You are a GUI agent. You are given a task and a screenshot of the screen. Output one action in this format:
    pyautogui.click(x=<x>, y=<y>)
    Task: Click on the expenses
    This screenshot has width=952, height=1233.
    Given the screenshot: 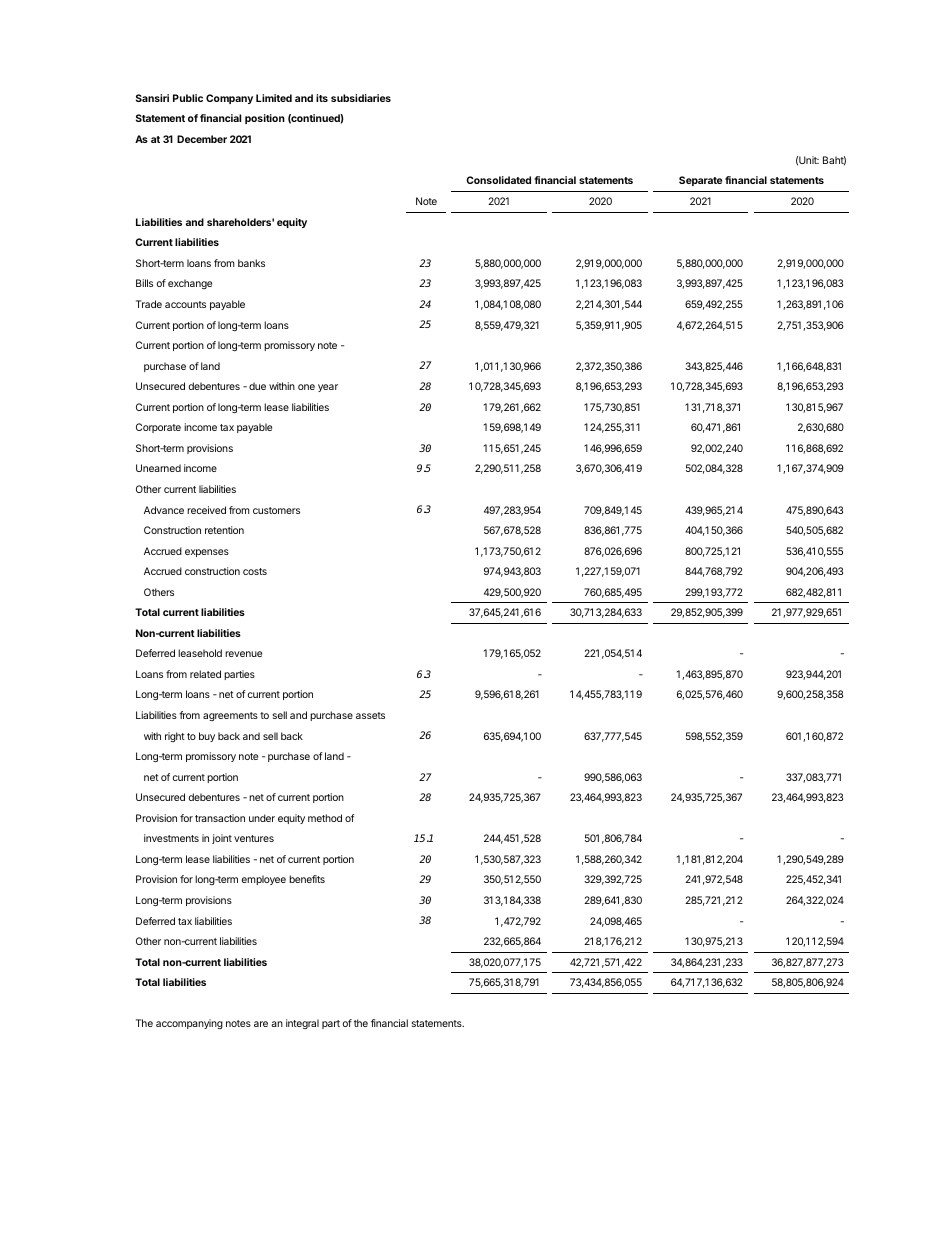 What is the action you would take?
    pyautogui.click(x=207, y=553)
